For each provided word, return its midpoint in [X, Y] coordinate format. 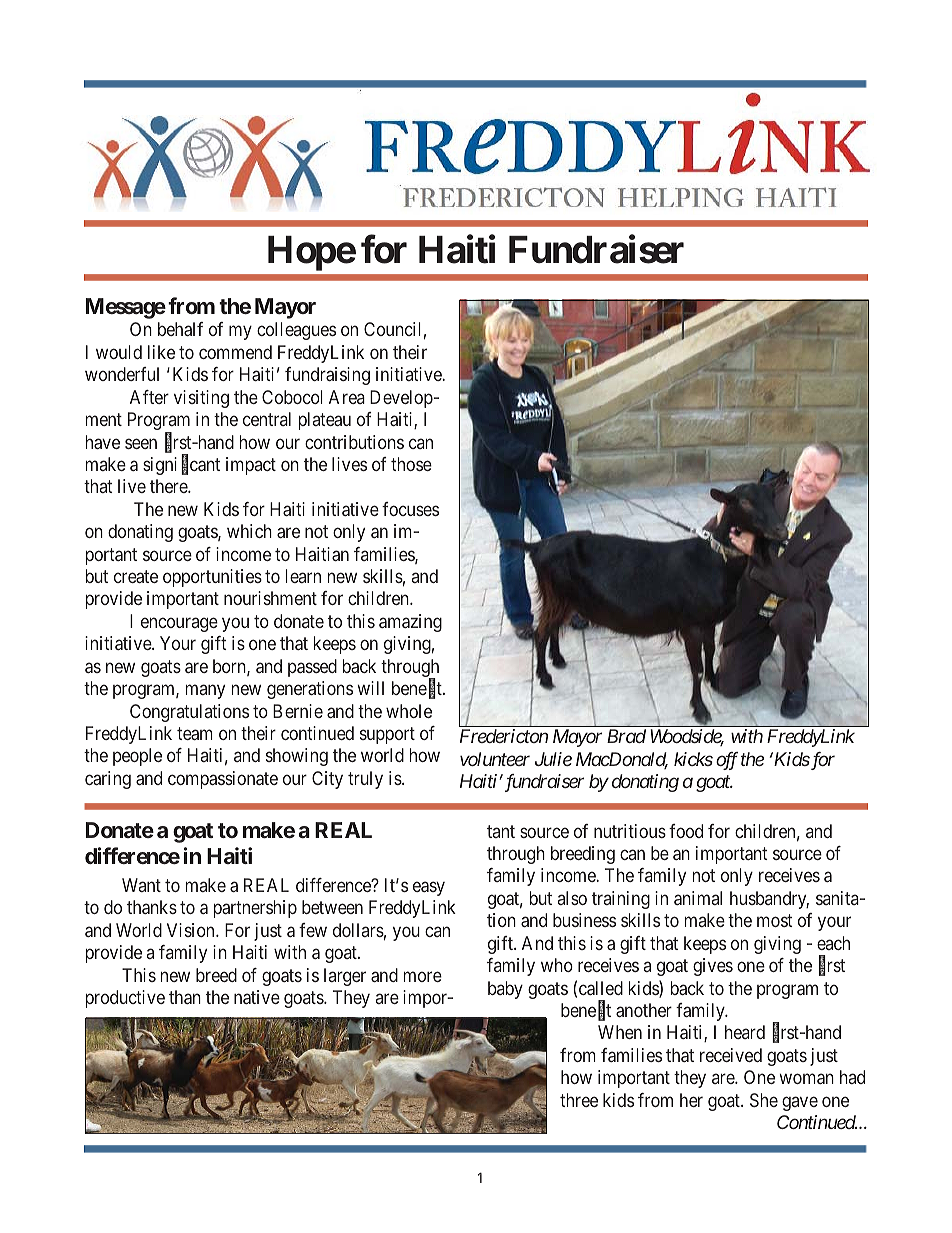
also [572, 898]
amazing [410, 623]
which [249, 531]
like [161, 352]
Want [141, 885]
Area [347, 397]
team [195, 733]
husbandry [769, 900]
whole [409, 711]
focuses [410, 509]
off [727, 761]
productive [125, 999]
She [764, 1100]
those [411, 464]
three [579, 1100]
